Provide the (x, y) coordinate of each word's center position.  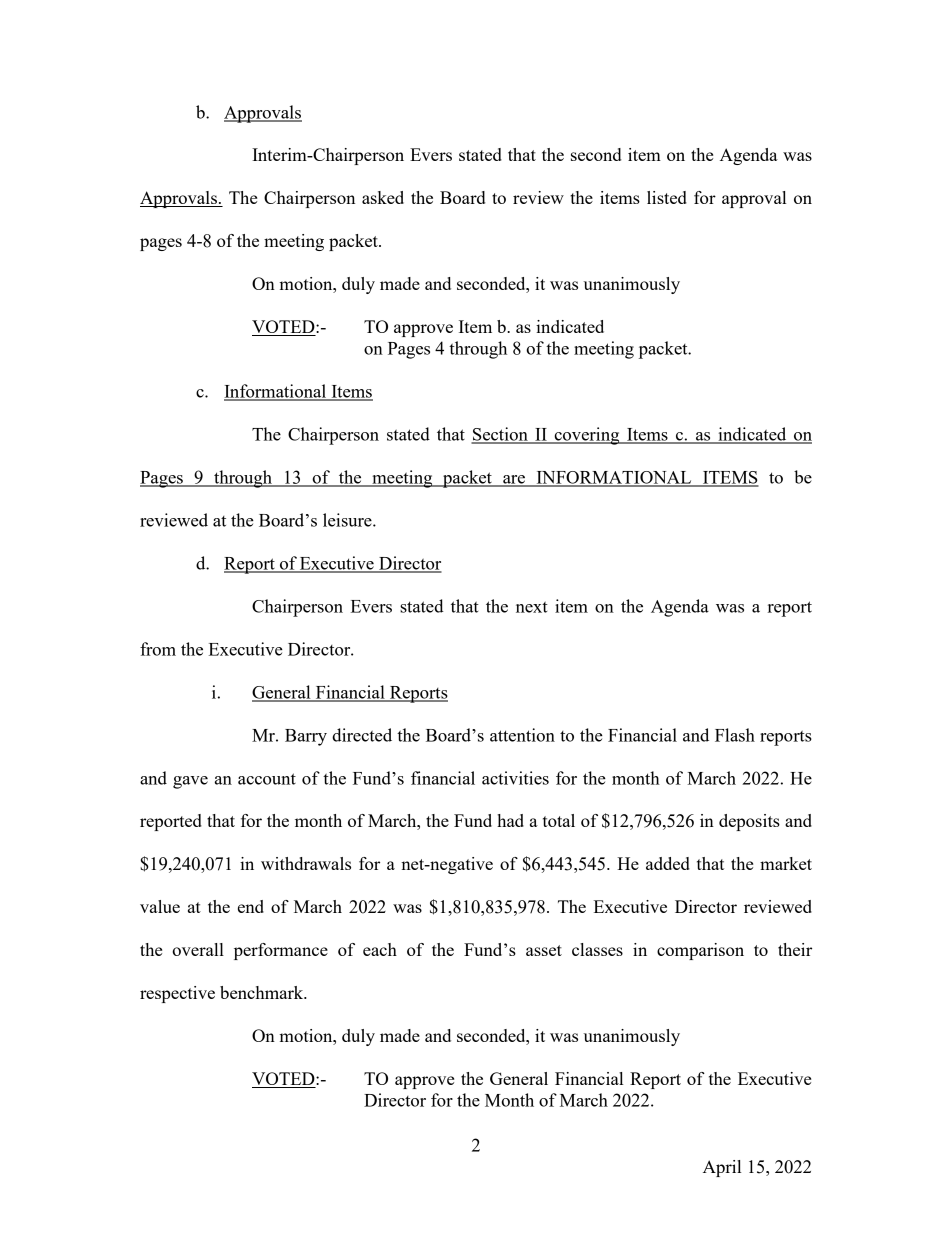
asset (544, 950)
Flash (735, 735)
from (158, 649)
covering (587, 436)
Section (500, 435)
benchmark (263, 992)
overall (198, 949)
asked (383, 197)
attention (522, 735)
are (514, 480)
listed (667, 197)
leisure (348, 520)
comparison (700, 951)
